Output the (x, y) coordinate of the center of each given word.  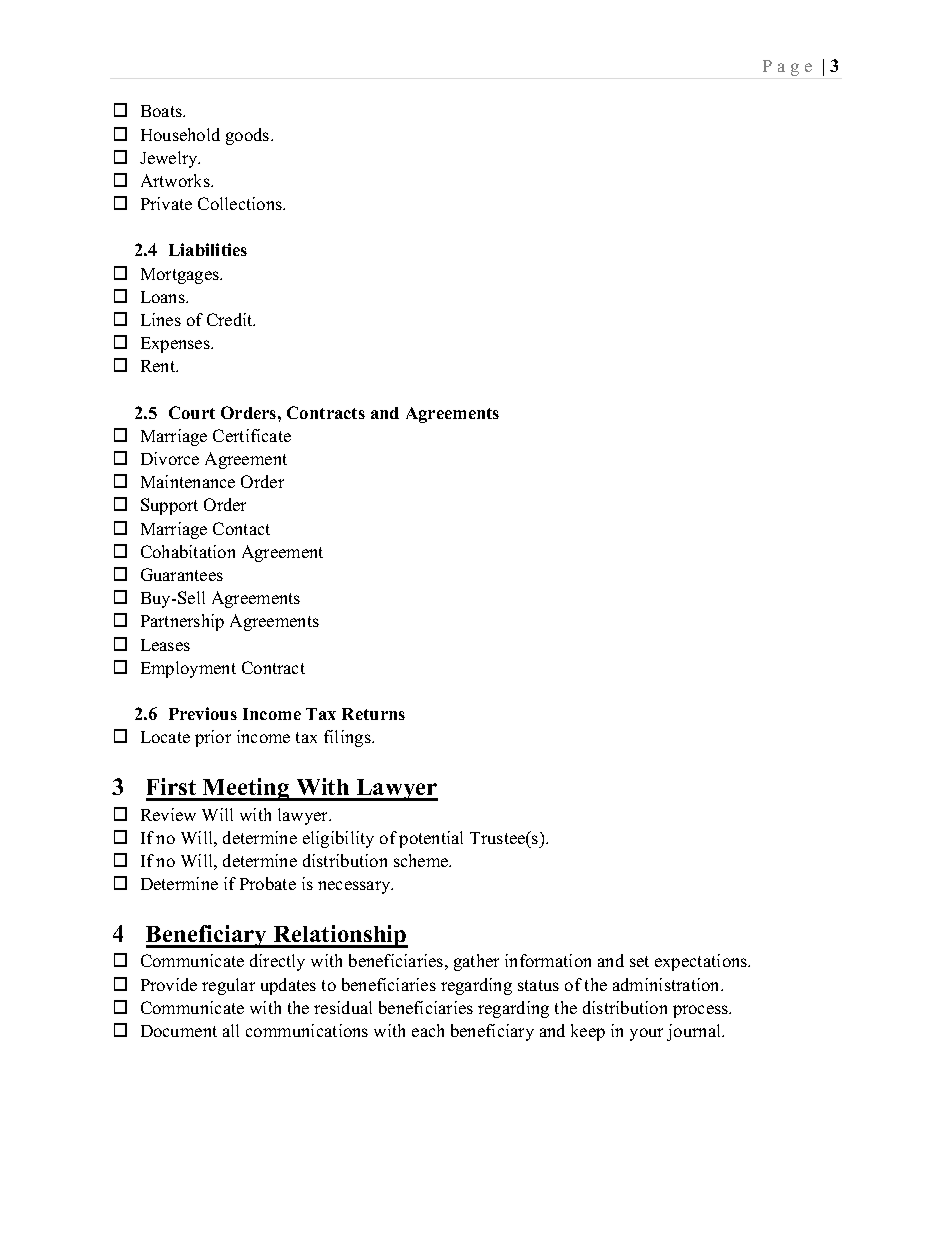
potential (431, 839)
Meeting (246, 789)
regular (228, 986)
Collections (241, 203)
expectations (702, 962)
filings (348, 738)
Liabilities (208, 249)
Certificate (252, 435)
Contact (241, 528)
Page (787, 68)
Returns (373, 714)
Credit (231, 319)
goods (249, 136)
